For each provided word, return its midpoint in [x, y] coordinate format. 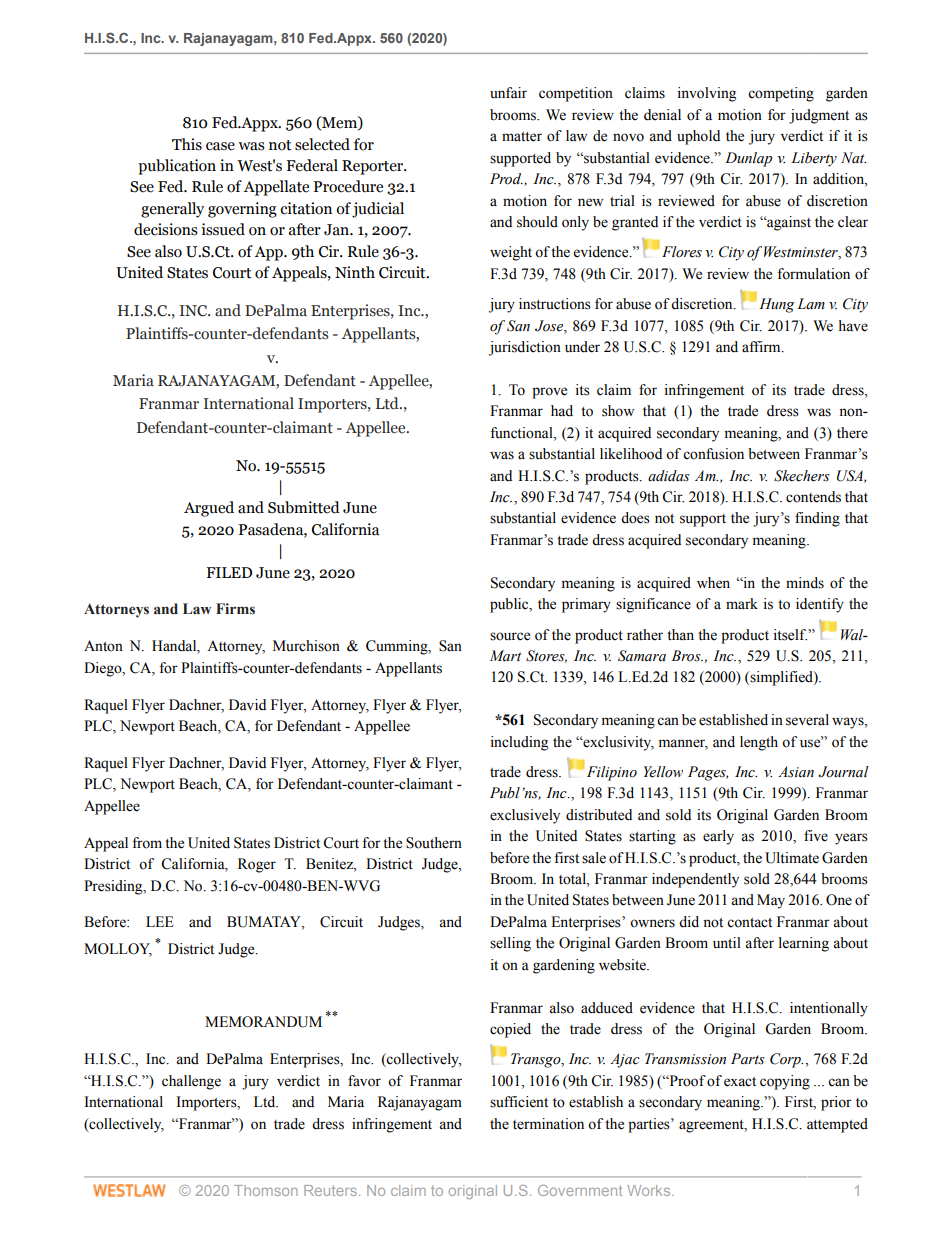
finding [817, 519]
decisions [166, 229]
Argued [209, 509]
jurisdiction [525, 348]
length [759, 743]
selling [510, 944]
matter [522, 137]
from [147, 843]
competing [781, 94]
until [727, 943]
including [519, 743]
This [187, 144]
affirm [762, 347]
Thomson [266, 1190]
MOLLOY [118, 950]
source [510, 636]
